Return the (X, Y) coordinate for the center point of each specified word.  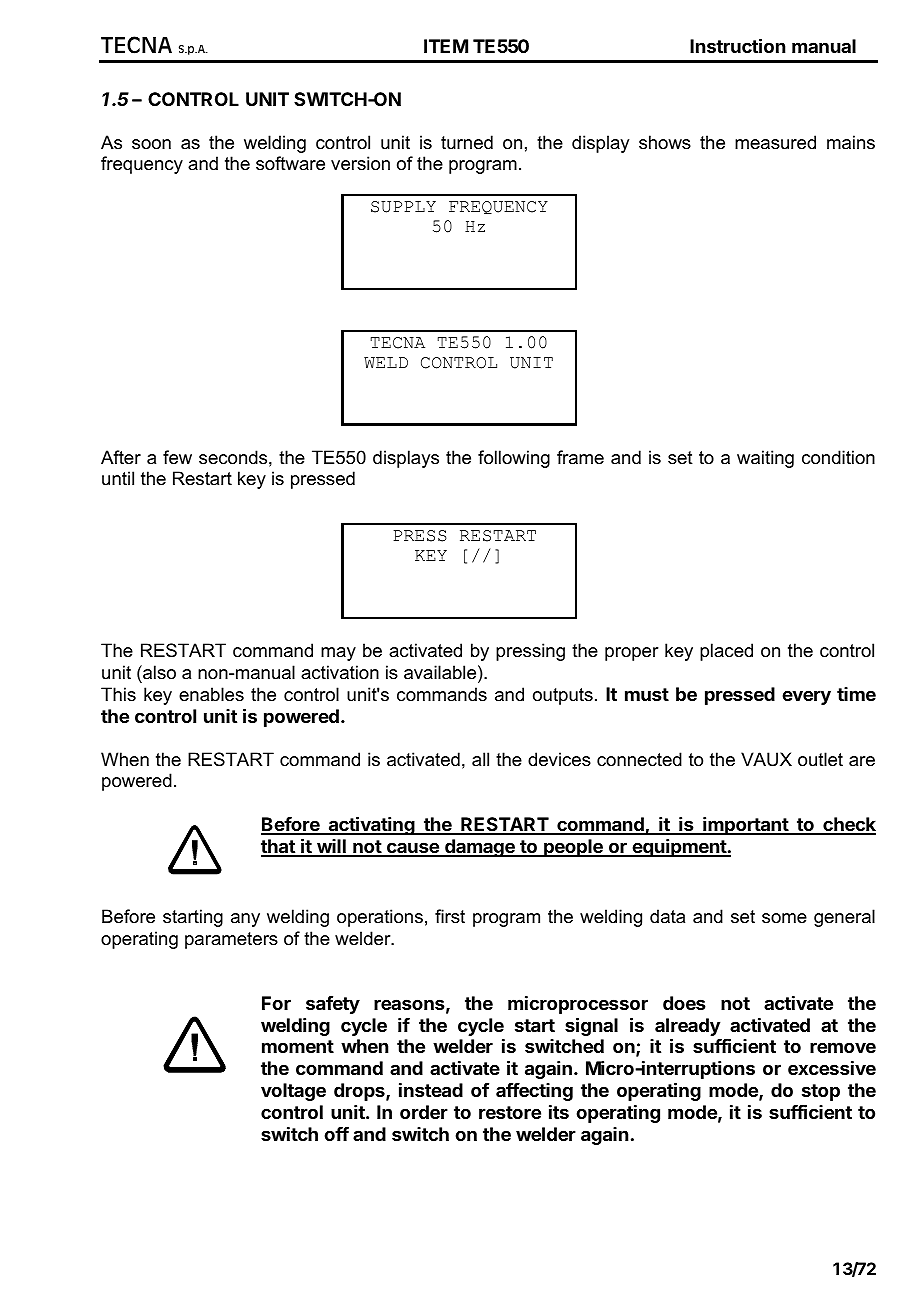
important (745, 826)
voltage (293, 1092)
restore (510, 1112)
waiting (765, 459)
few (177, 457)
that (279, 847)
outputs (563, 696)
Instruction (737, 45)
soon (151, 144)
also (158, 672)
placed (726, 652)
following (514, 459)
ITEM (446, 46)
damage (480, 848)
